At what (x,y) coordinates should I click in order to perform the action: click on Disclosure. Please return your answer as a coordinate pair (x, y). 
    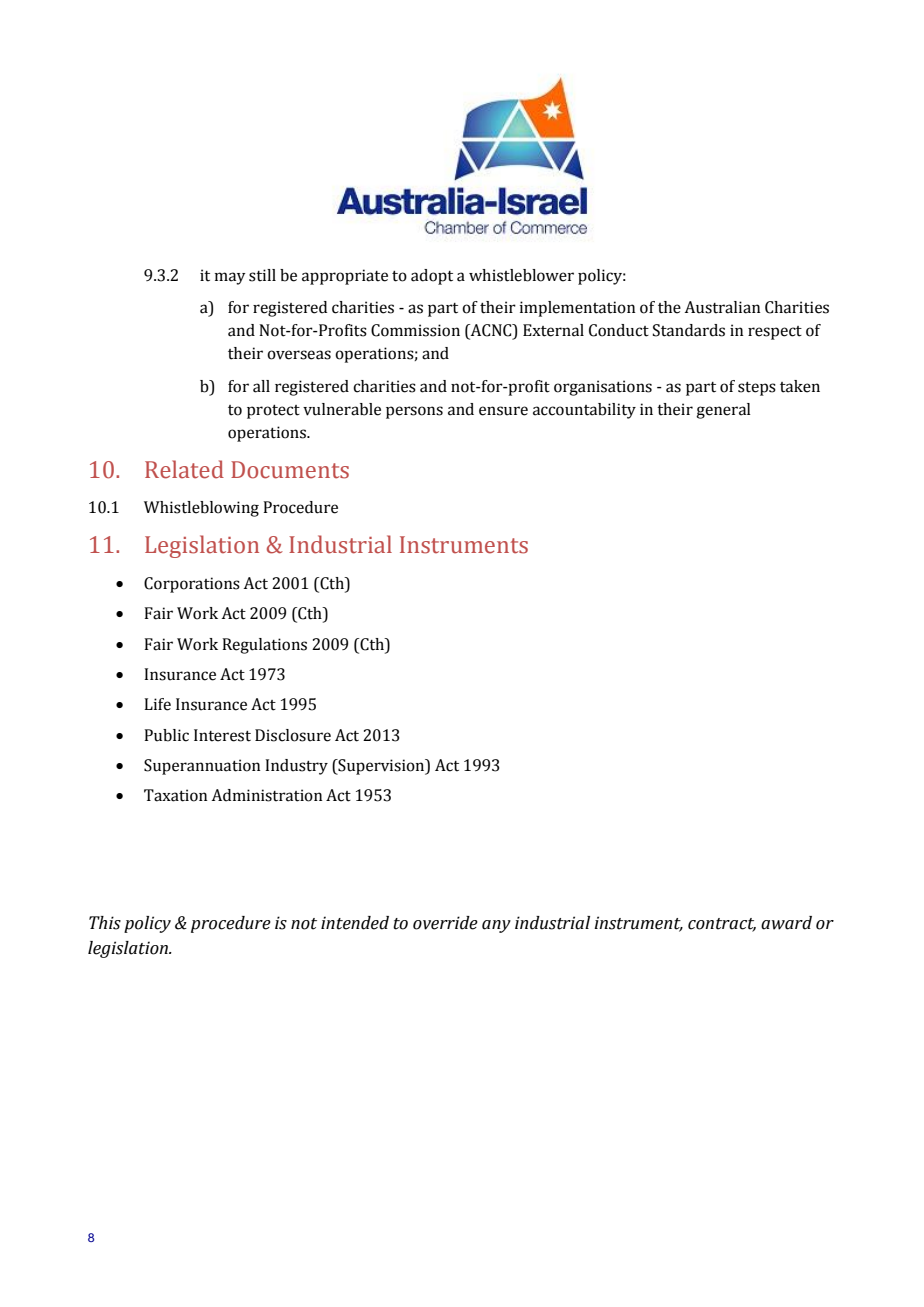
    Looking at the image, I should click on (293, 735).
